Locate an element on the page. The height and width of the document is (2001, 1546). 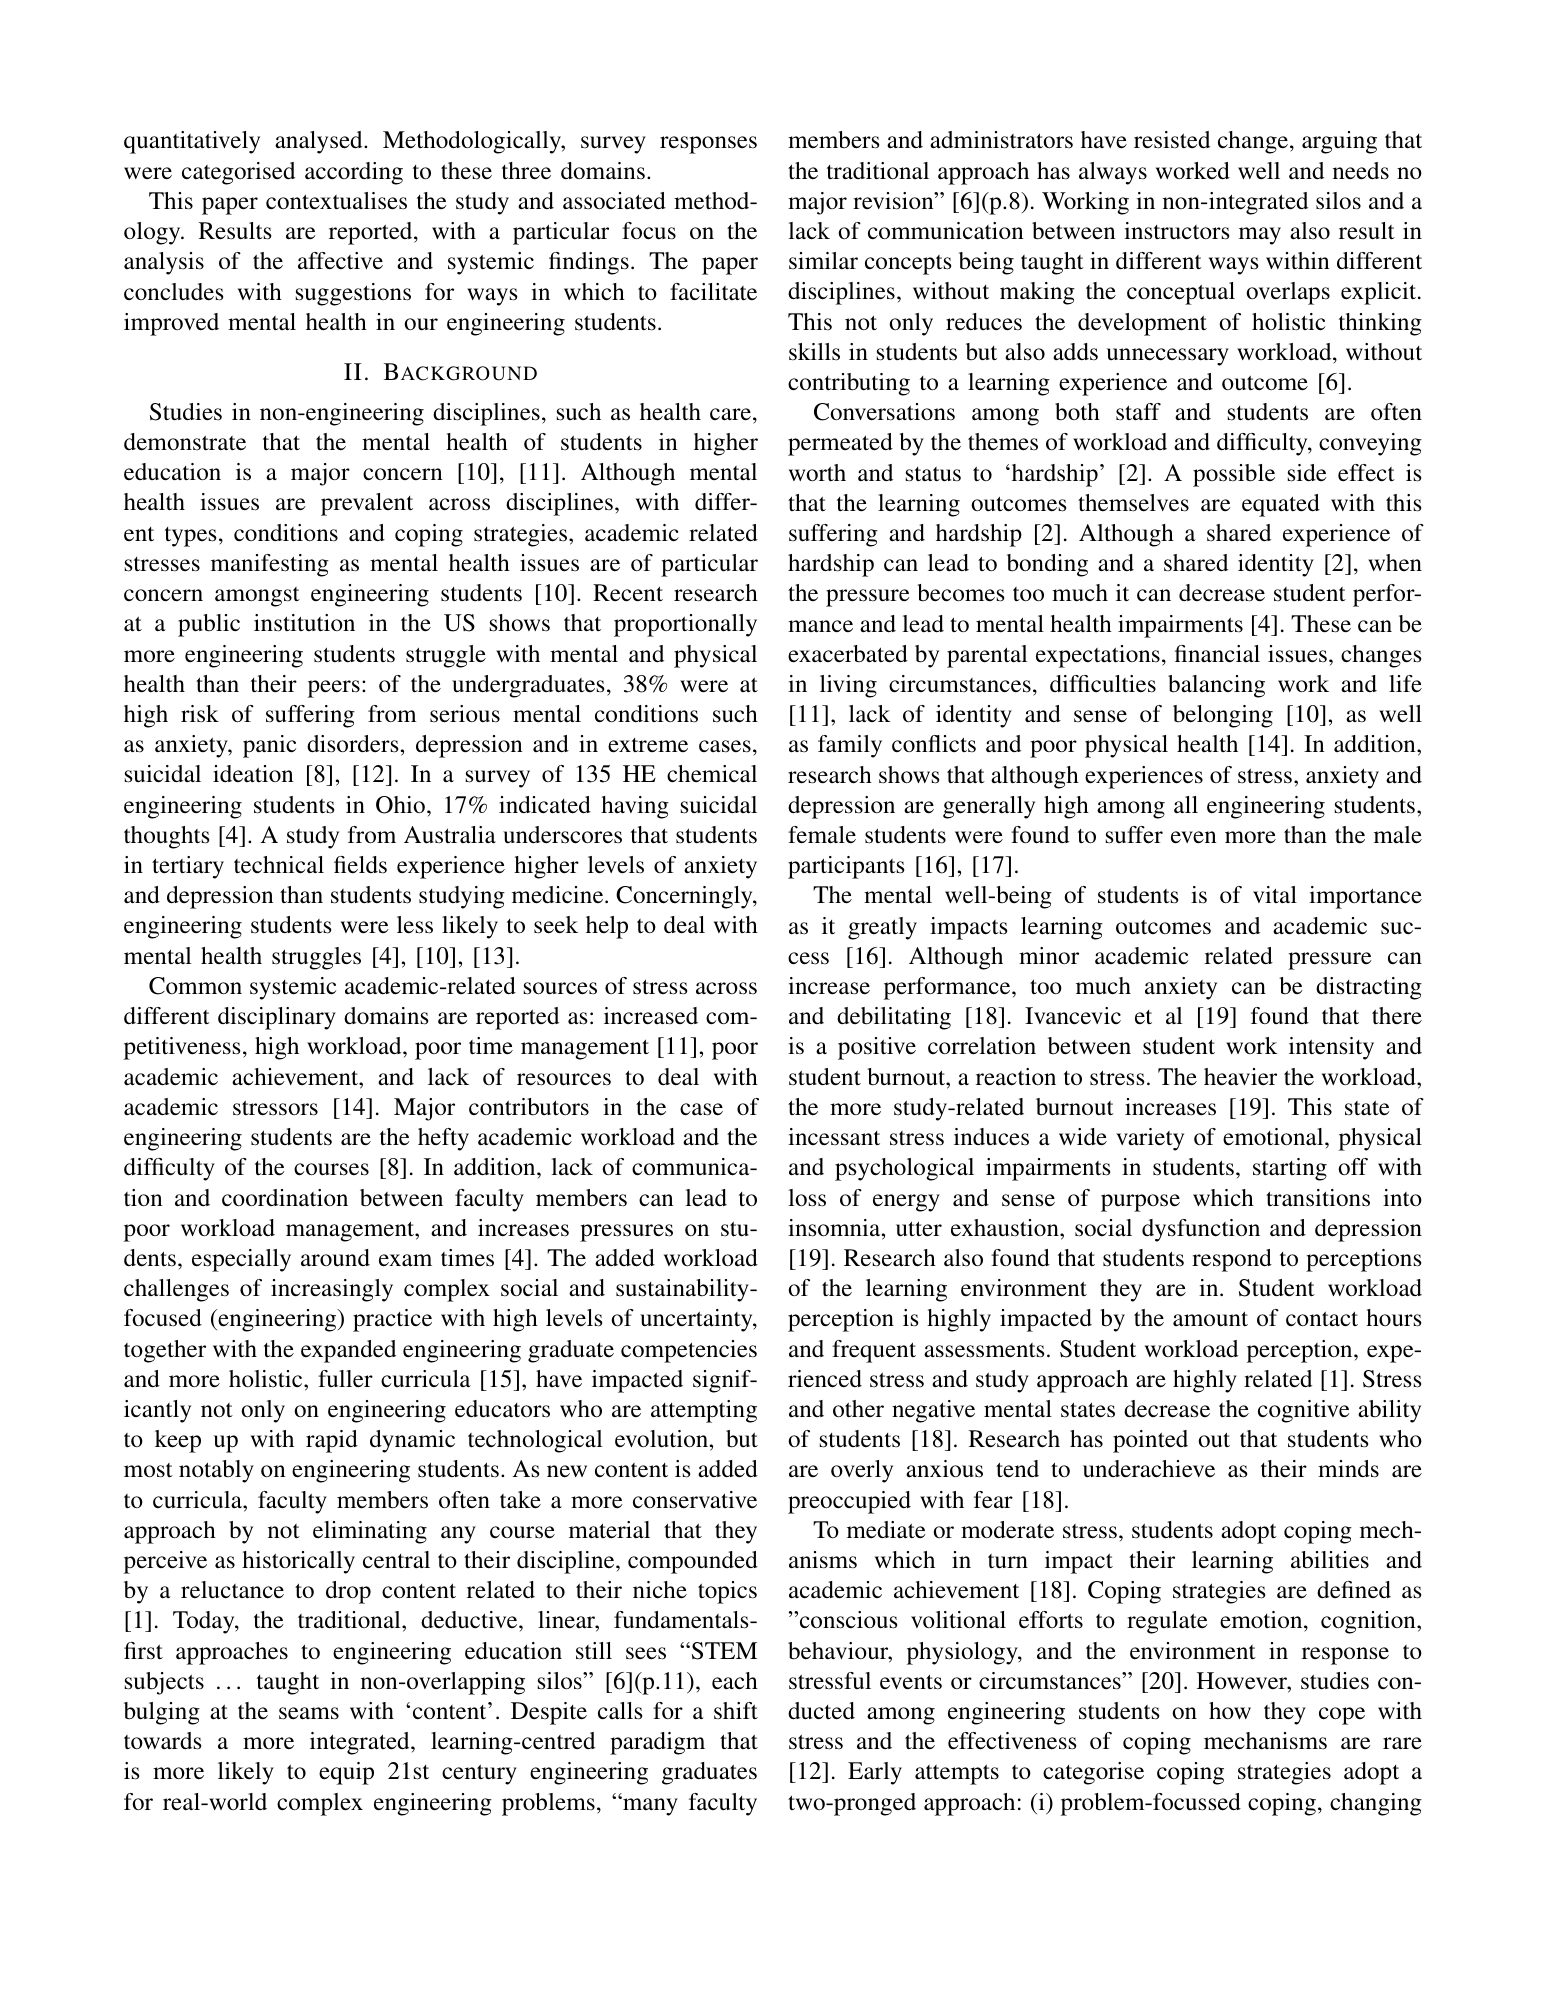
prevalent is located at coordinates (367, 504).
